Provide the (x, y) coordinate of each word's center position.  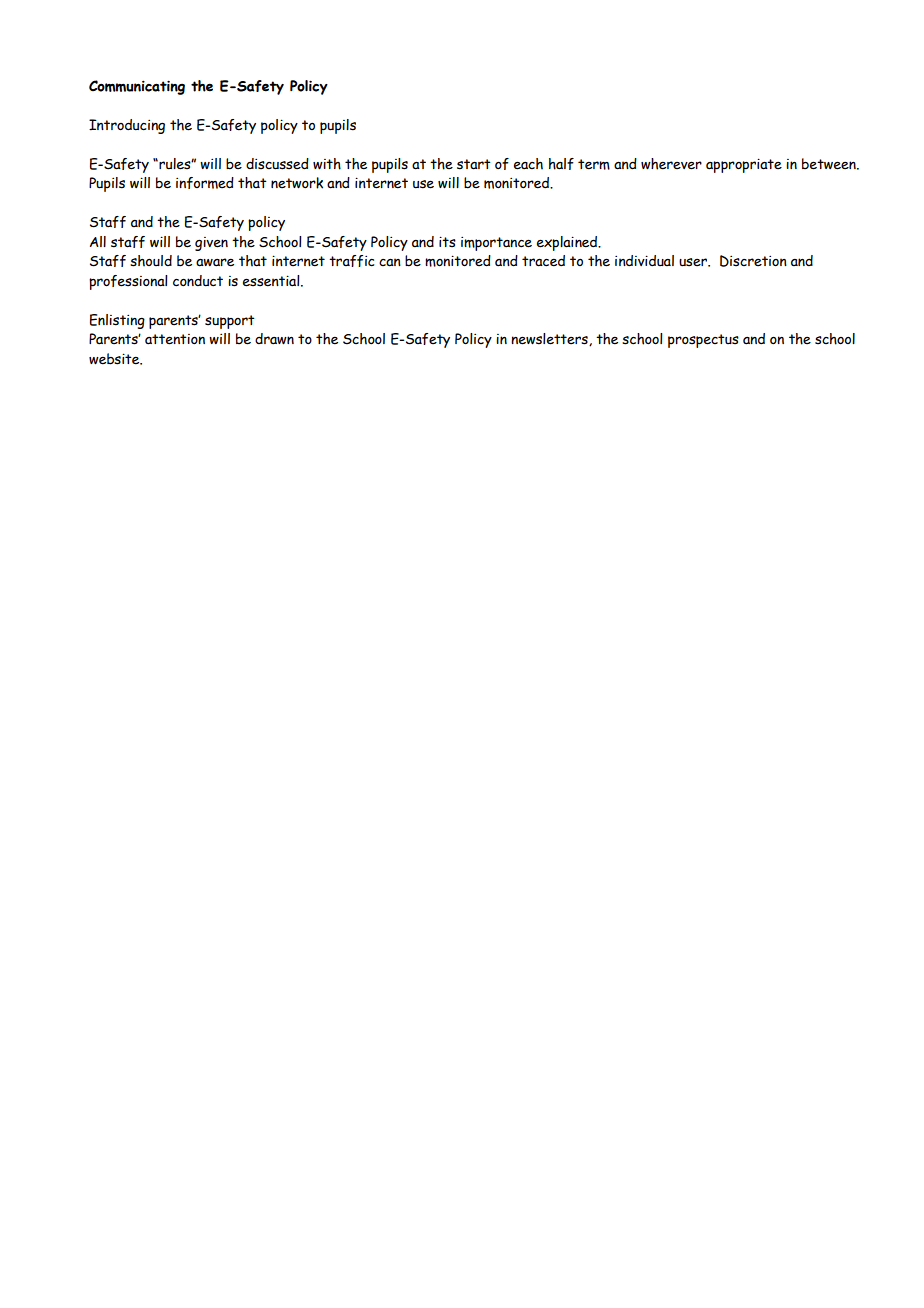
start (474, 164)
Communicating (137, 87)
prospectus (703, 341)
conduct (198, 281)
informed (205, 183)
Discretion (753, 261)
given (211, 244)
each (528, 164)
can (390, 262)
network (297, 183)
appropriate (744, 165)
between (830, 164)
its (447, 242)
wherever (671, 164)
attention (175, 339)
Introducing (127, 126)
